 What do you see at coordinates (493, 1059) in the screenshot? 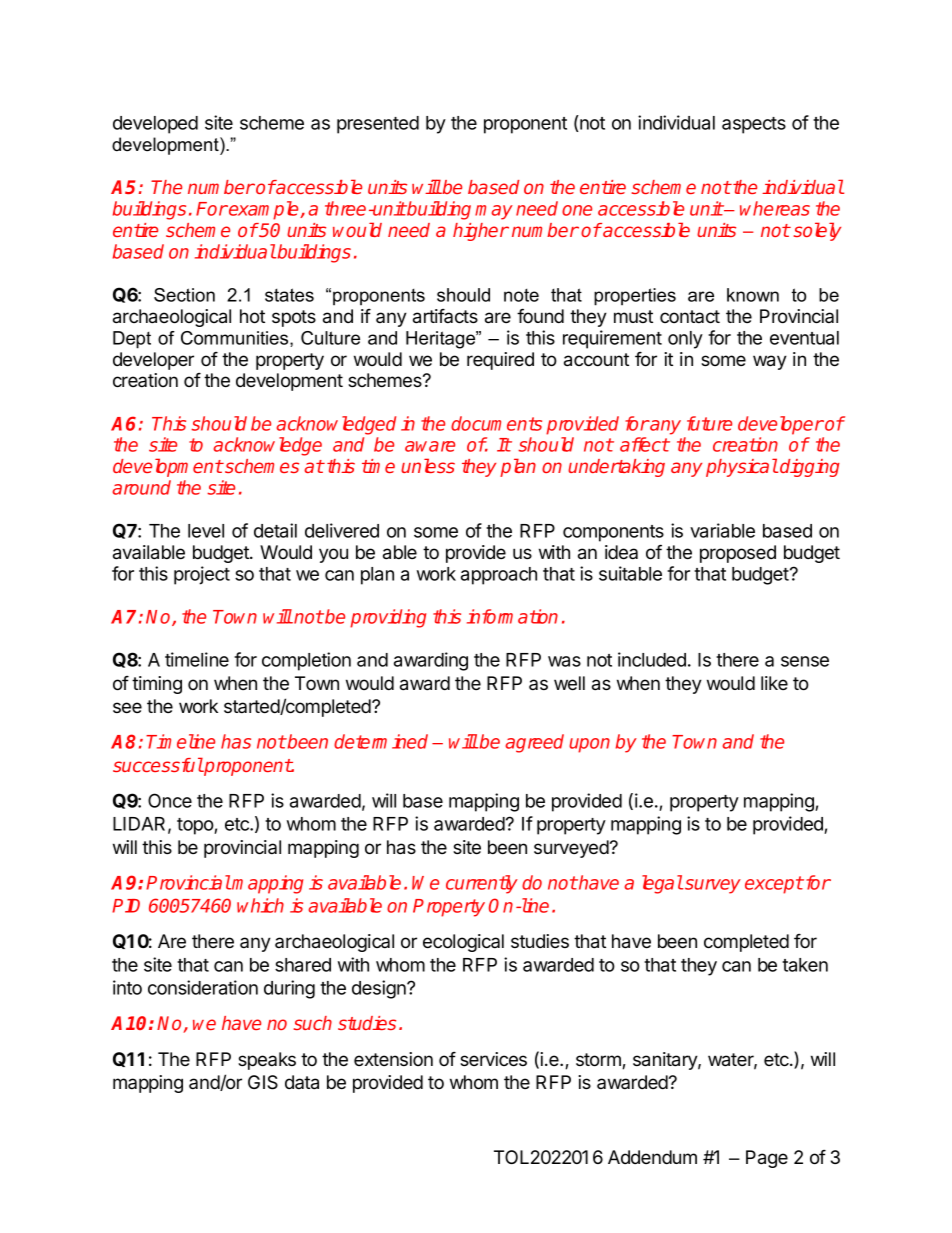
I see `services` at bounding box center [493, 1059].
